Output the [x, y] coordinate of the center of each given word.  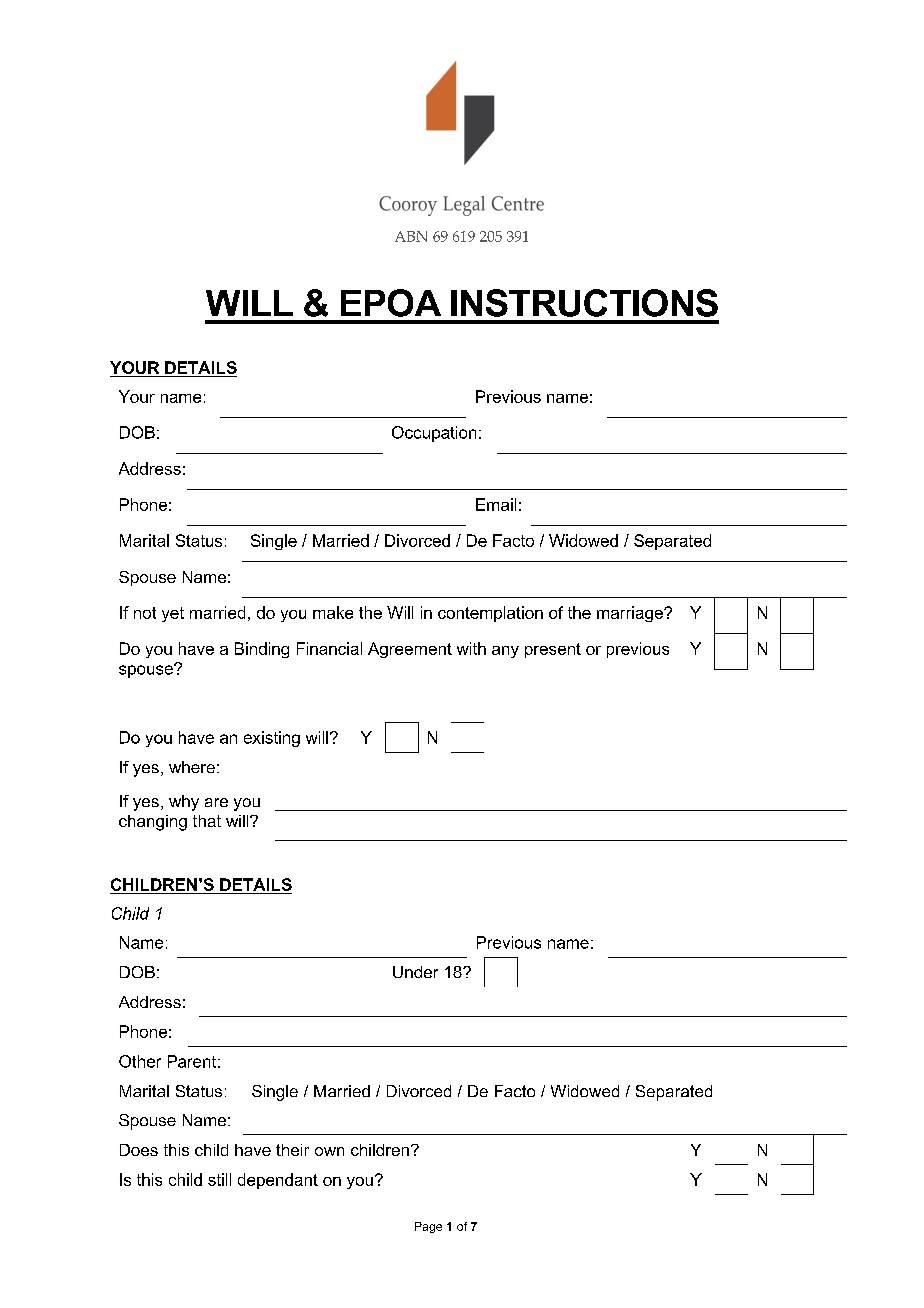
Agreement [410, 650]
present [553, 650]
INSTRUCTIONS [584, 303]
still [219, 1179]
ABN [411, 236]
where [192, 767]
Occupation [434, 434]
